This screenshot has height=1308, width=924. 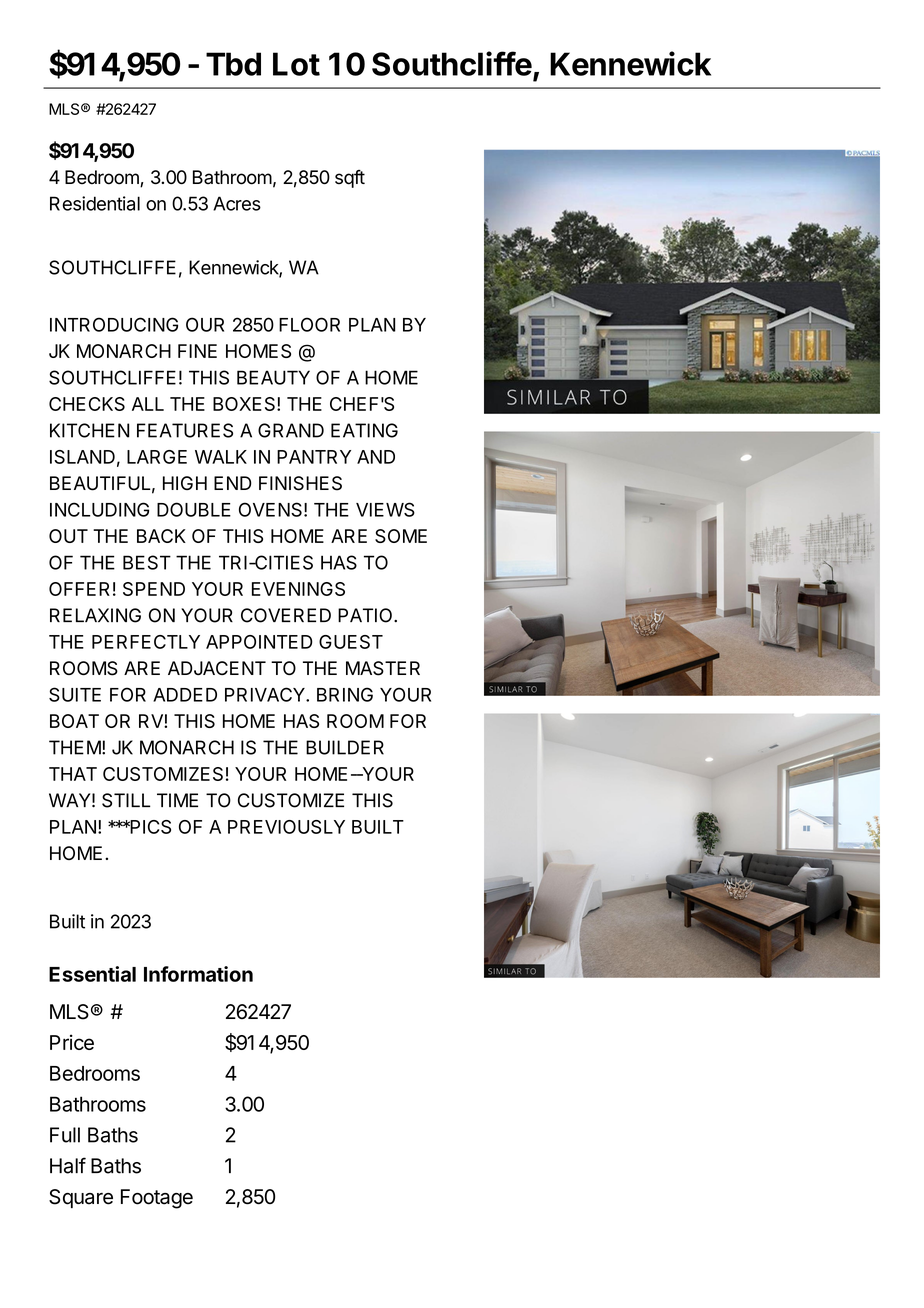 I want to click on BOXES, so click(x=245, y=404).
